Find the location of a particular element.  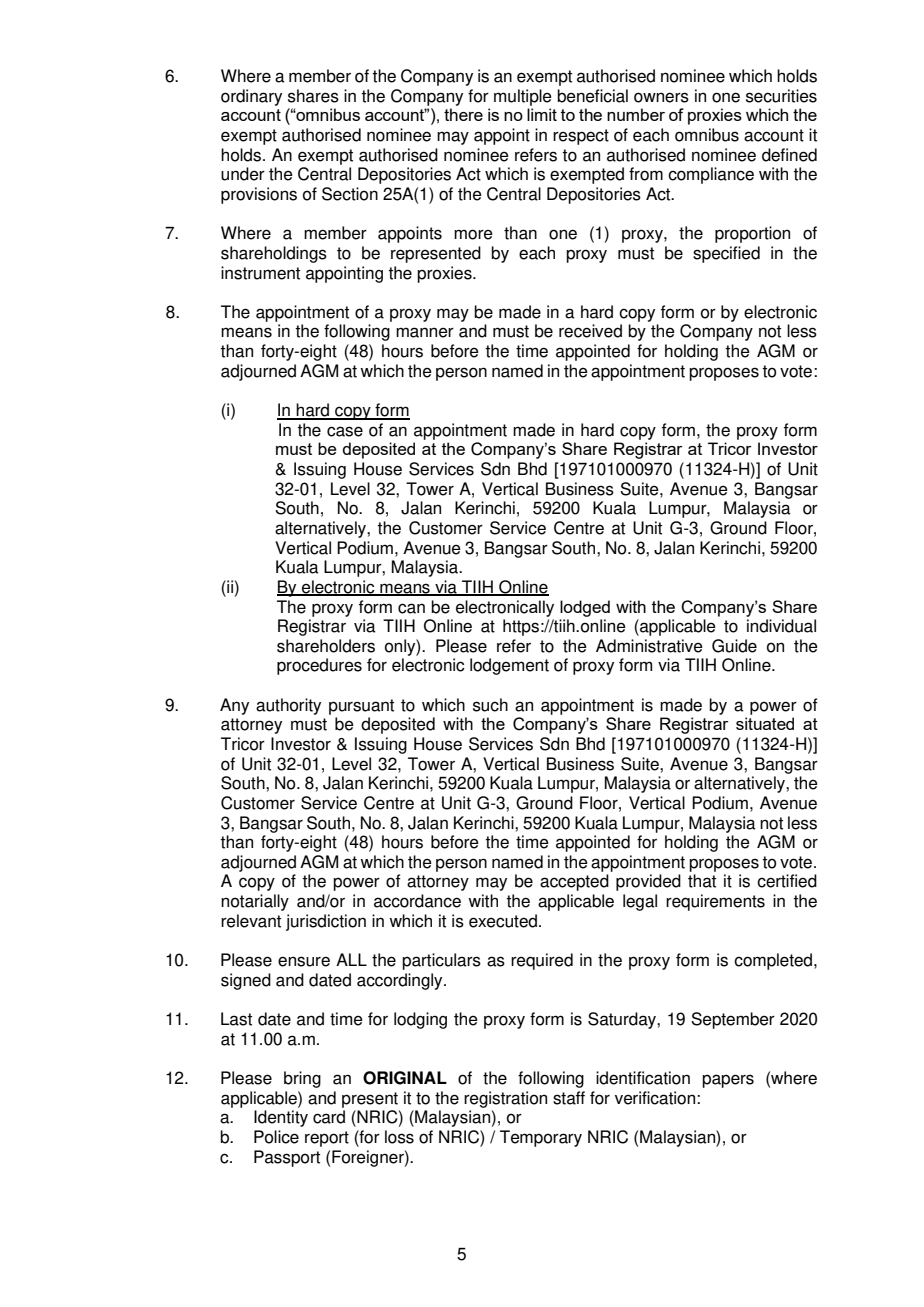

situated is located at coordinates (765, 723).
